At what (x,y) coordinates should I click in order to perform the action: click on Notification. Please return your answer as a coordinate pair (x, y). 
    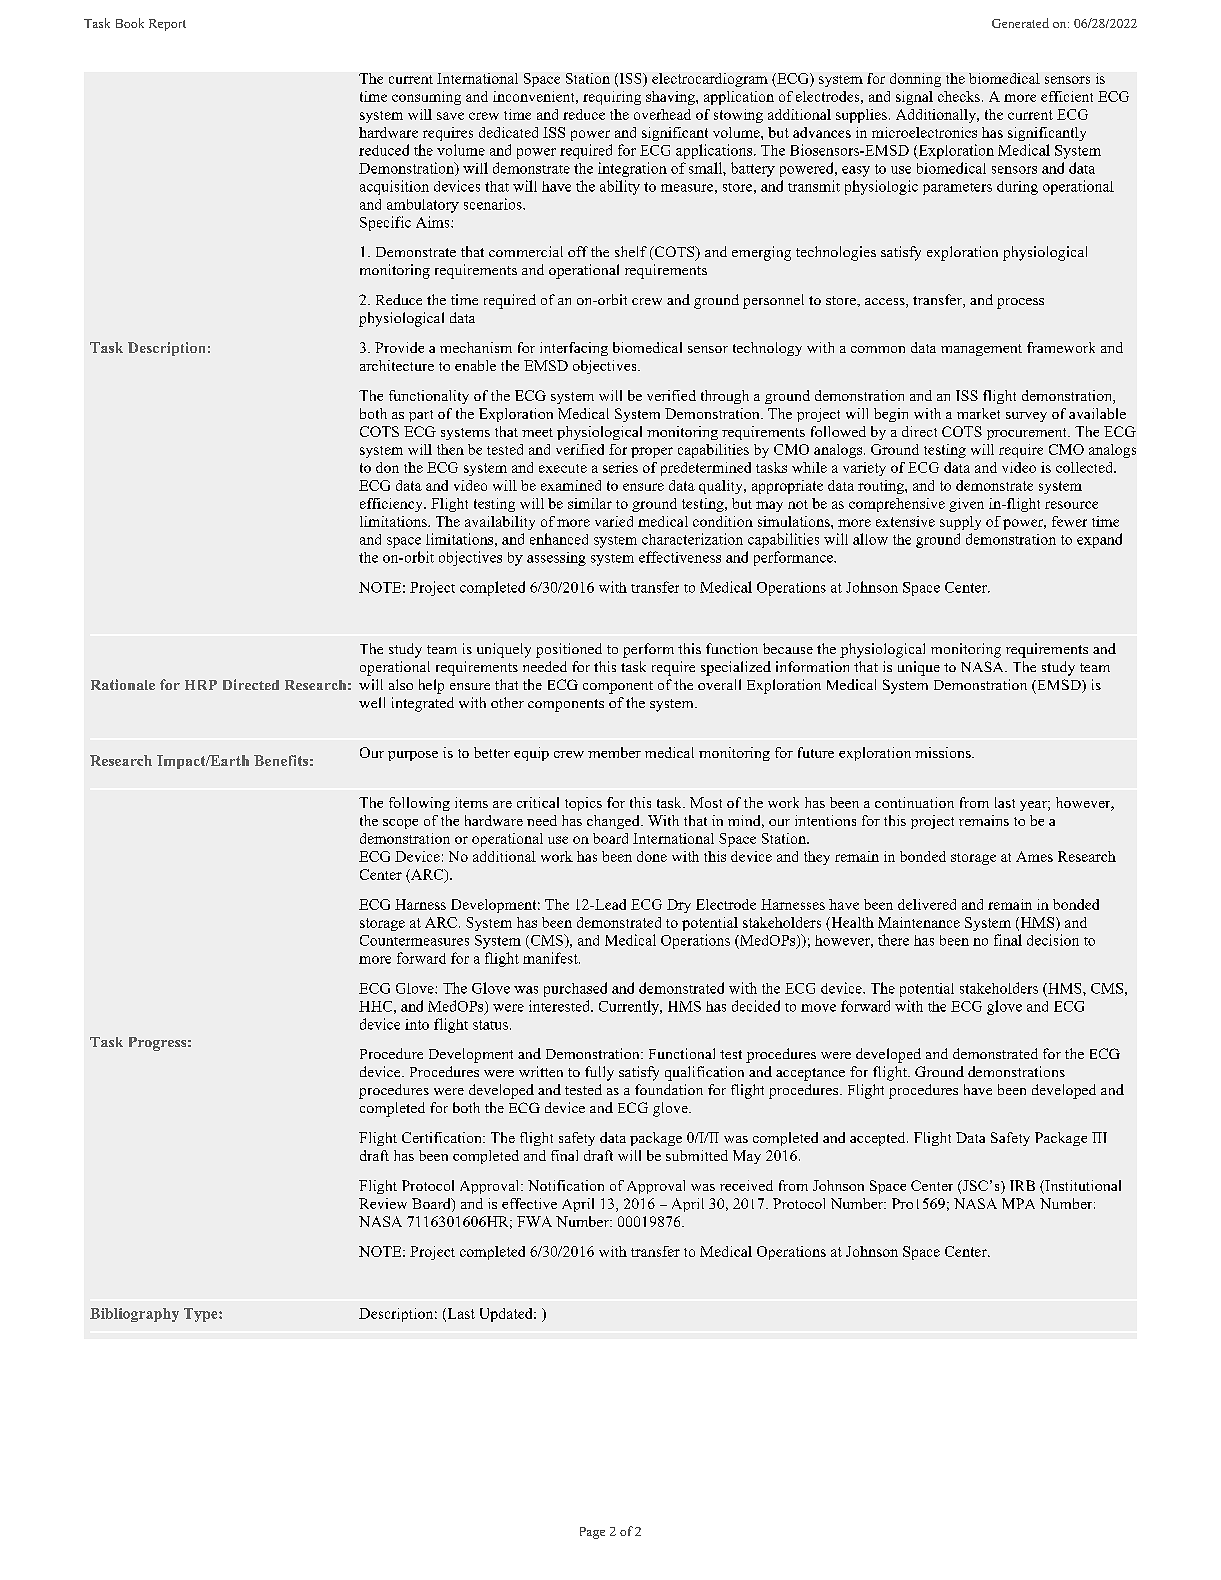
    Looking at the image, I should click on (566, 1185).
